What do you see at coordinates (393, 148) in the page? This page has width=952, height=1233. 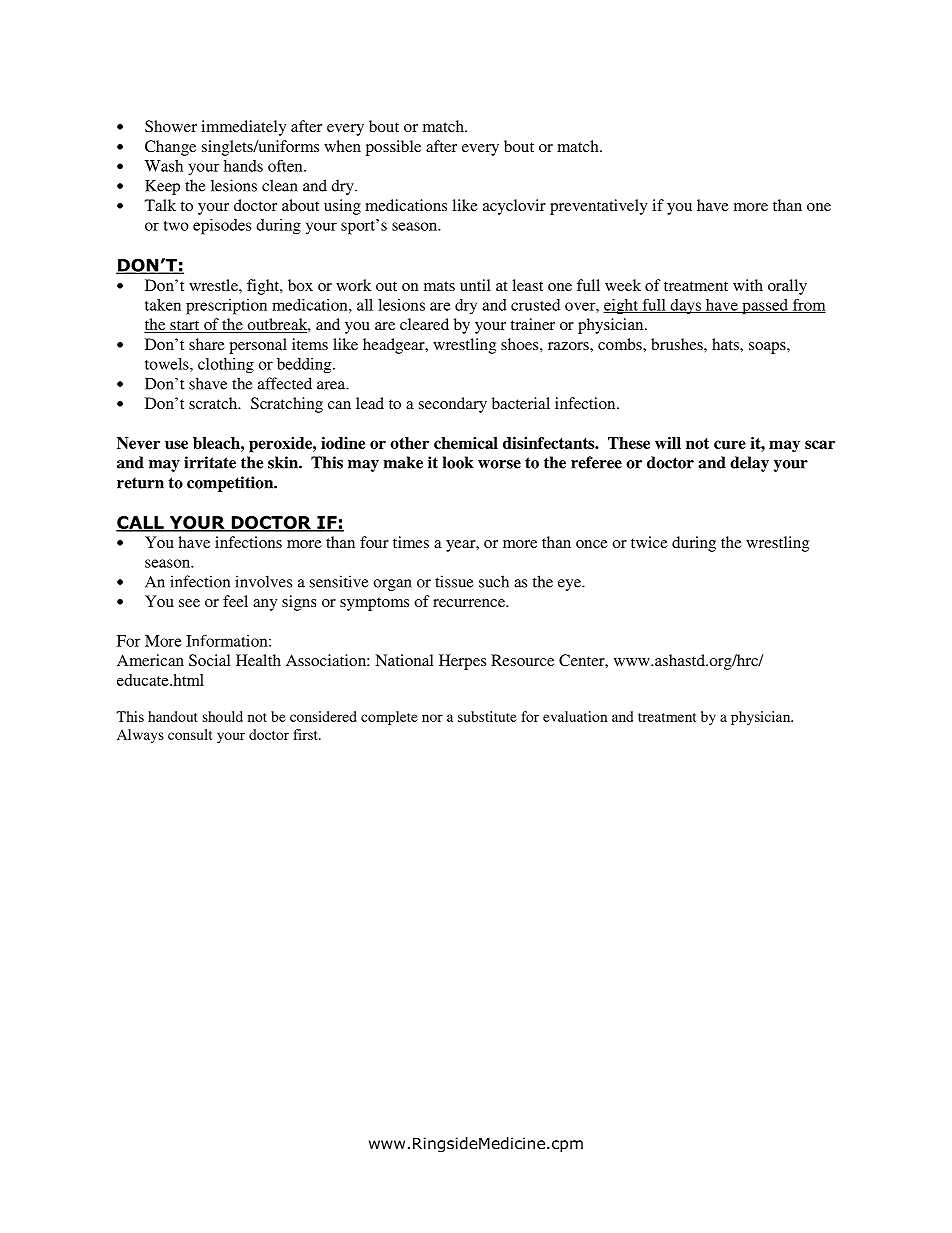 I see `possible` at bounding box center [393, 148].
